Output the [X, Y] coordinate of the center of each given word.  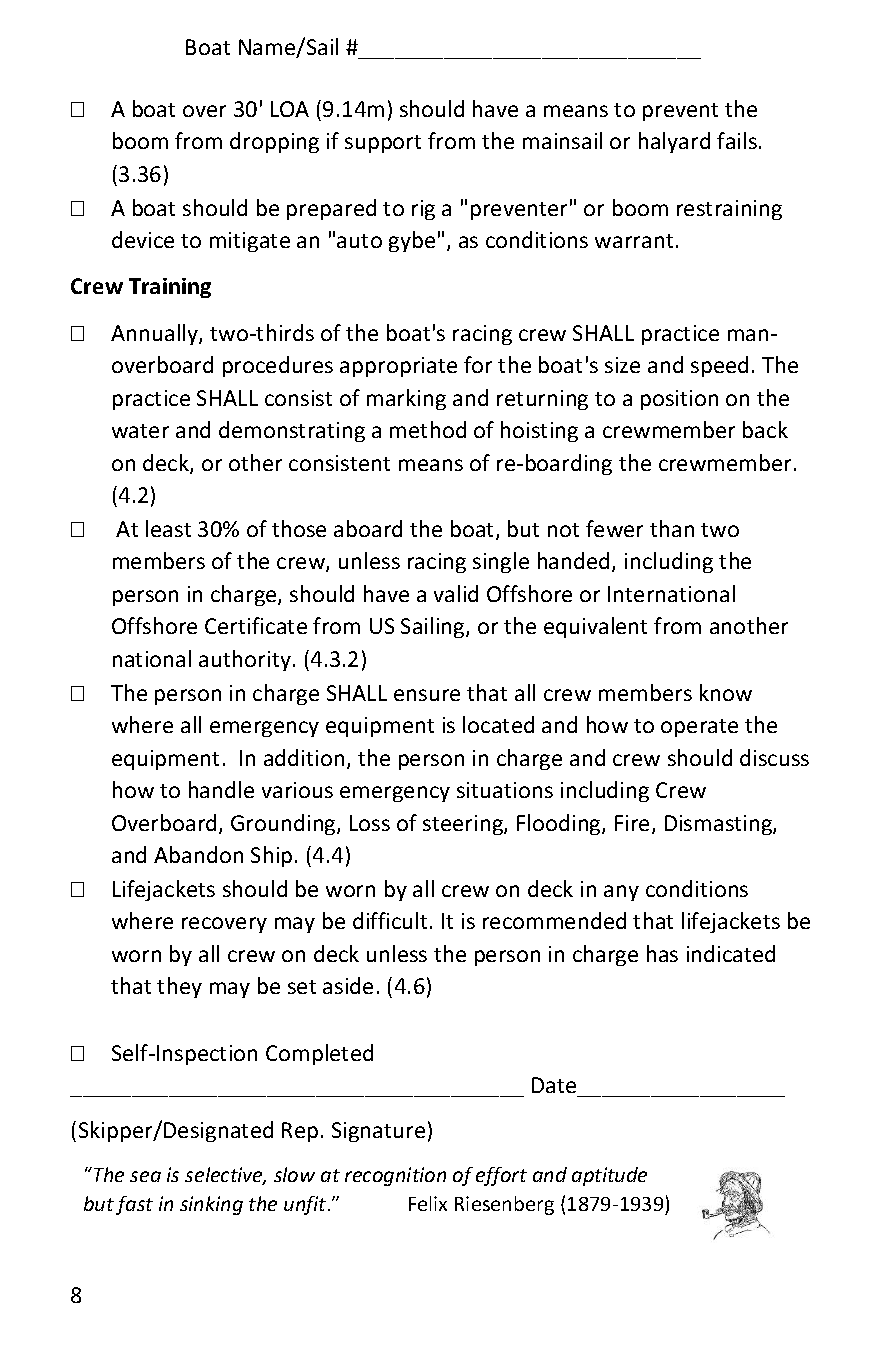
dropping [274, 142]
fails [737, 140]
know [726, 692]
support [383, 144]
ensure [427, 695]
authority [245, 660]
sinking [211, 1205]
